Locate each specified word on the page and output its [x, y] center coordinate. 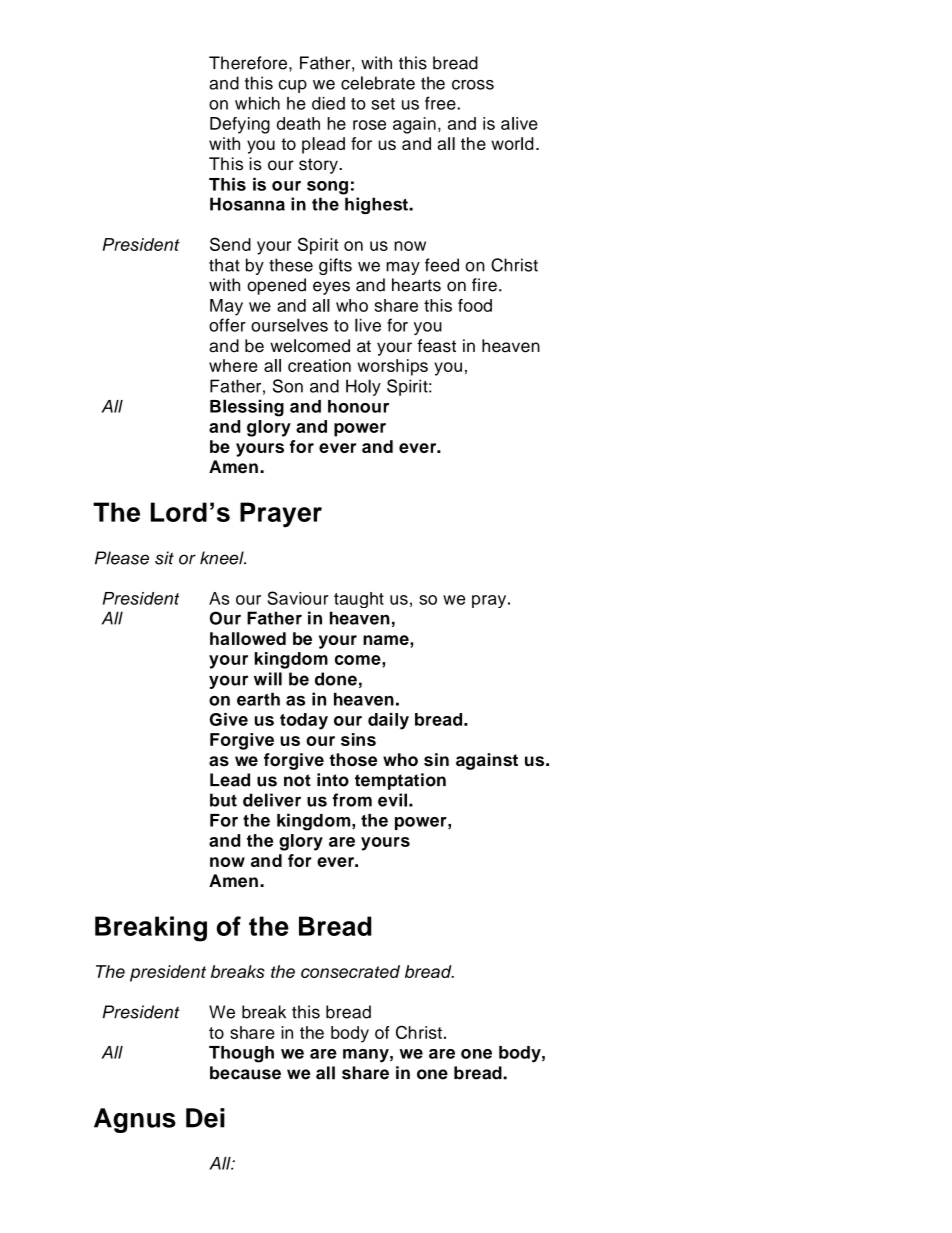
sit [164, 558]
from [352, 800]
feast [436, 346]
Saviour [297, 598]
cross [473, 85]
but [223, 800]
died [328, 103]
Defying [240, 125]
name [387, 640]
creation [319, 365]
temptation [400, 781]
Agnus [135, 1120]
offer [227, 325]
